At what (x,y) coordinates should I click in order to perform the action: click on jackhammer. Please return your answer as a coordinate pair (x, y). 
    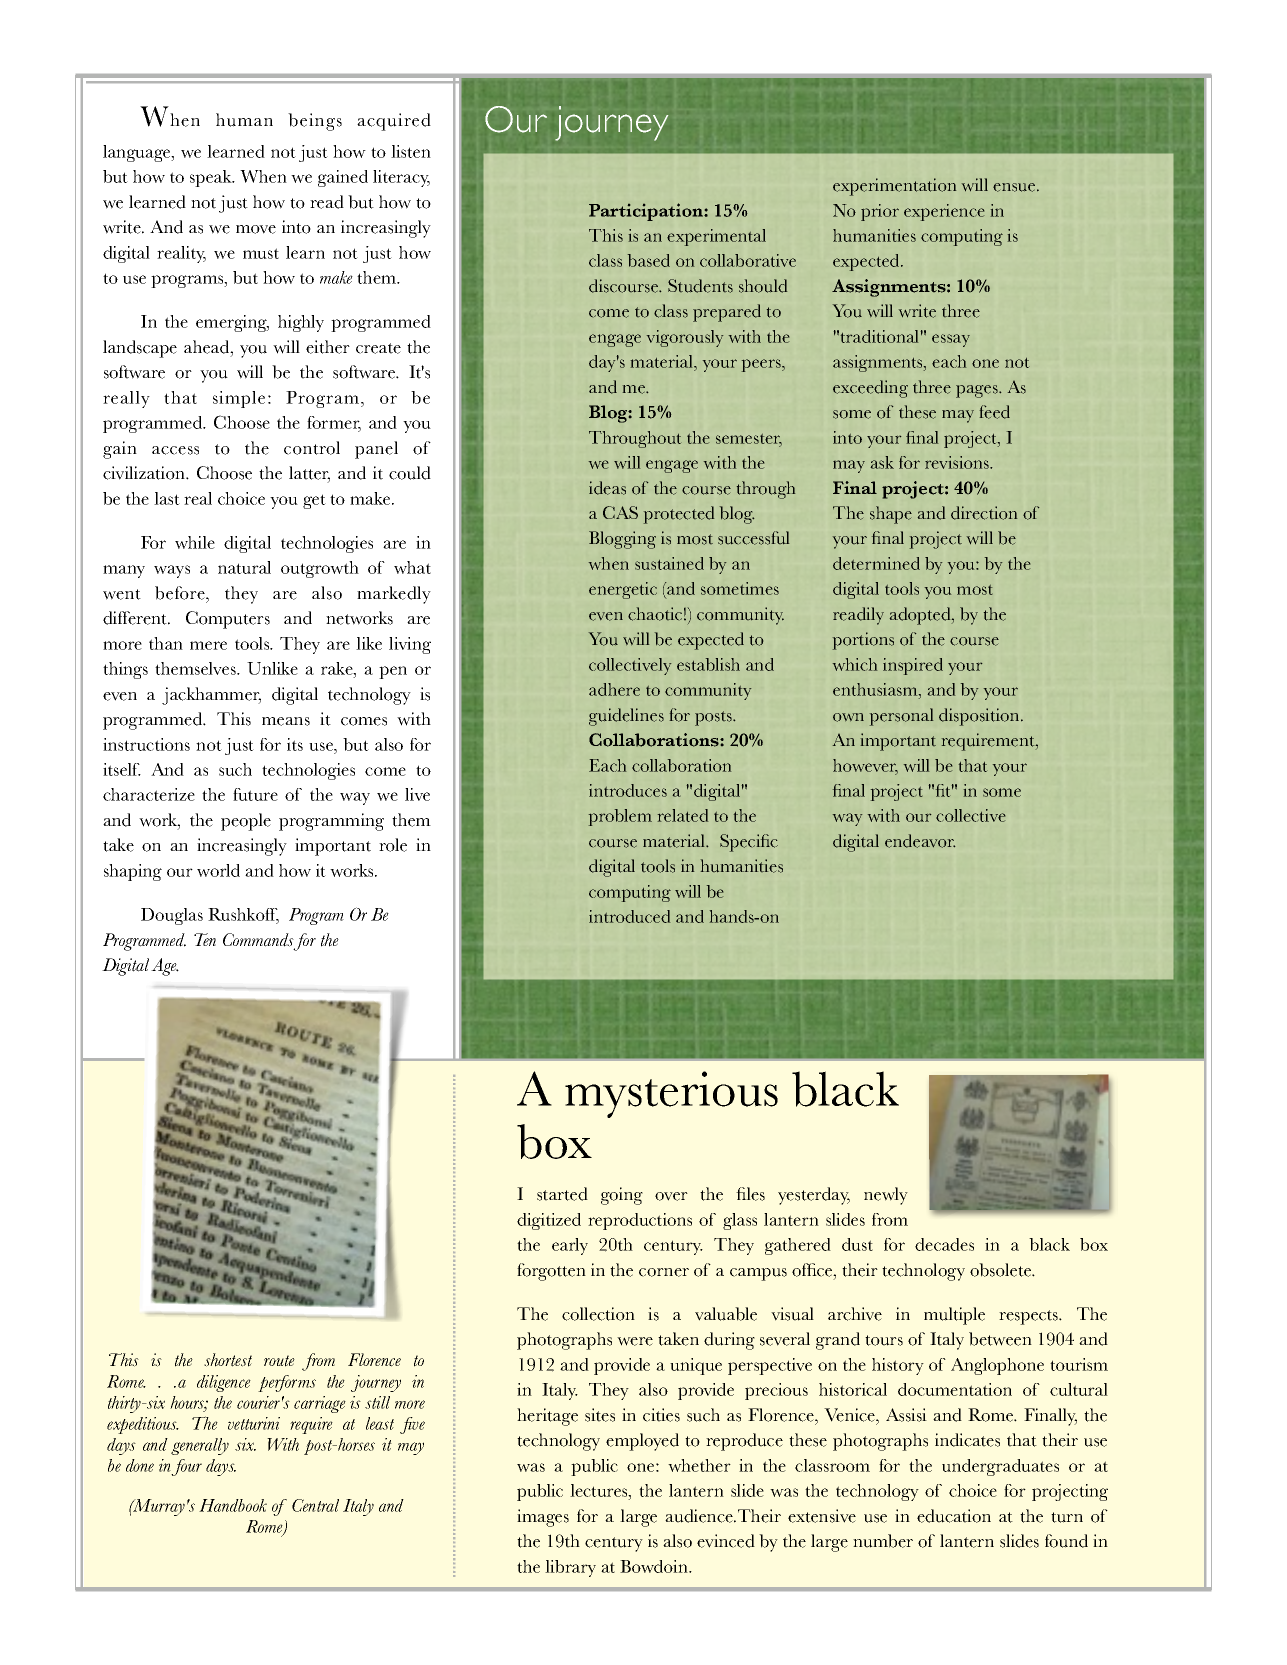
    Looking at the image, I should click on (211, 696).
